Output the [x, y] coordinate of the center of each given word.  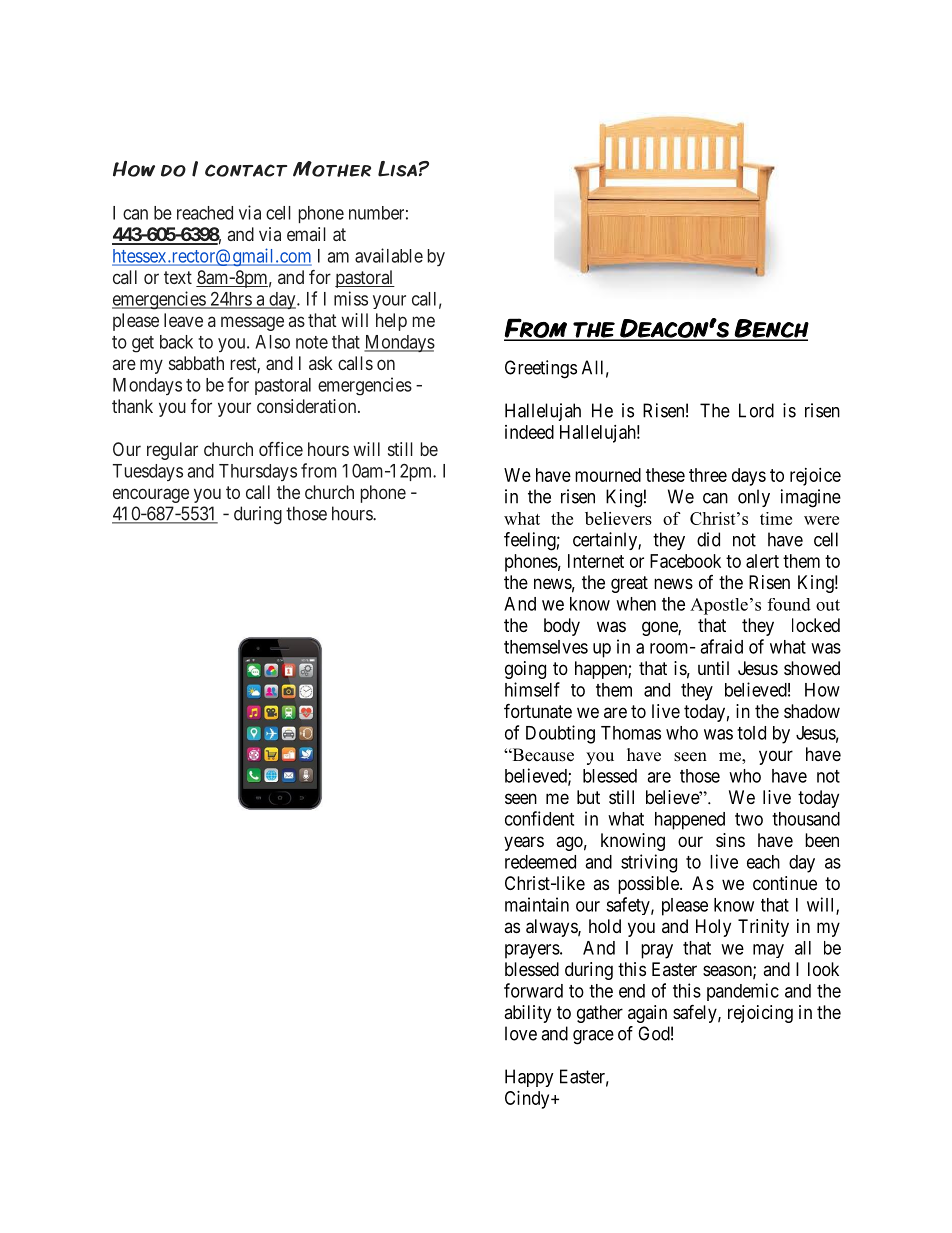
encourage [151, 495]
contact [246, 170]
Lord [756, 410]
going [525, 670]
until [713, 668]
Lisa [397, 169]
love [521, 1033]
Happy [529, 1078]
